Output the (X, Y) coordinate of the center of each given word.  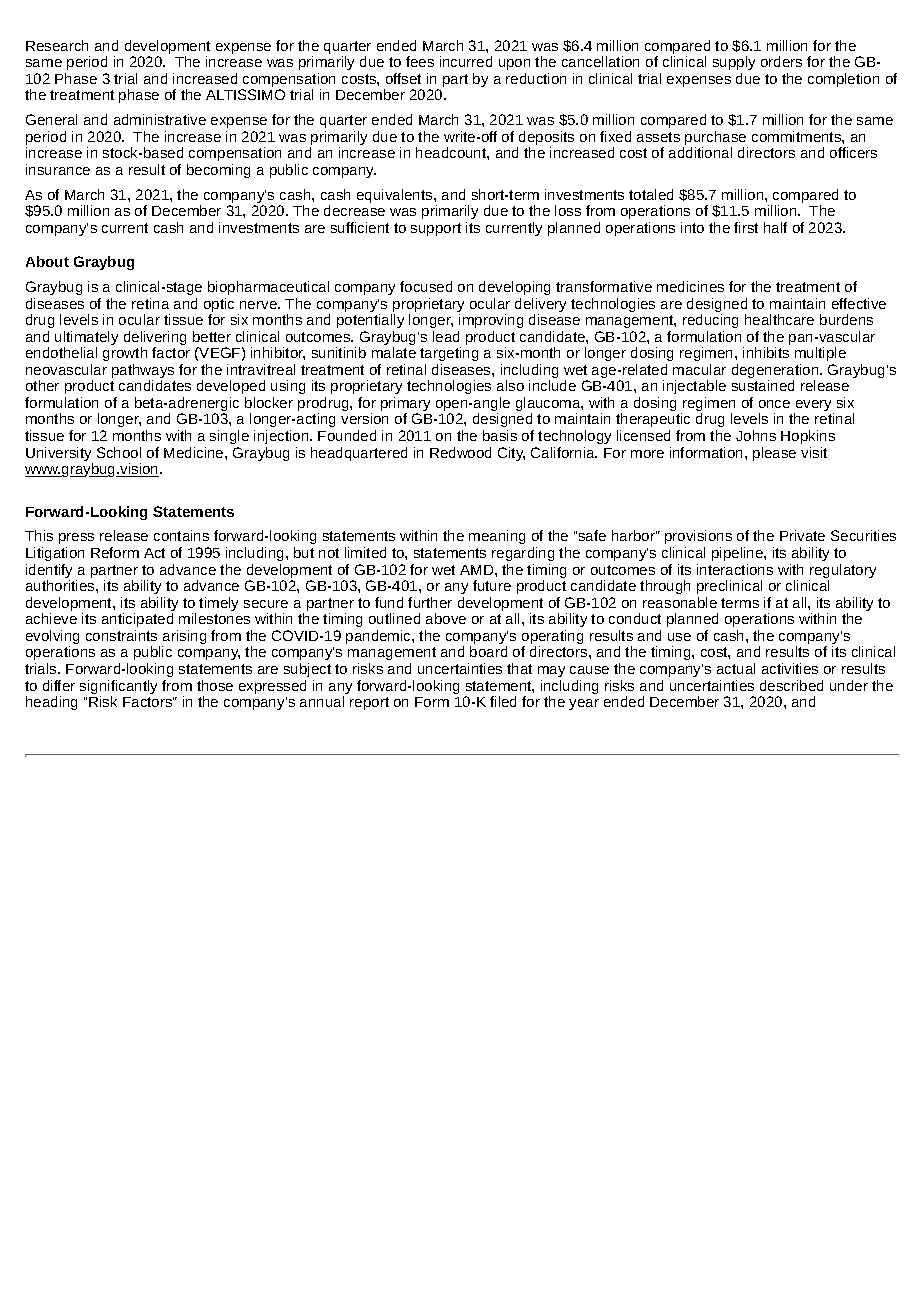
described (791, 685)
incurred (466, 61)
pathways (143, 372)
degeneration (776, 372)
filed (503, 701)
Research (57, 45)
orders (781, 61)
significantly (118, 688)
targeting (449, 354)
